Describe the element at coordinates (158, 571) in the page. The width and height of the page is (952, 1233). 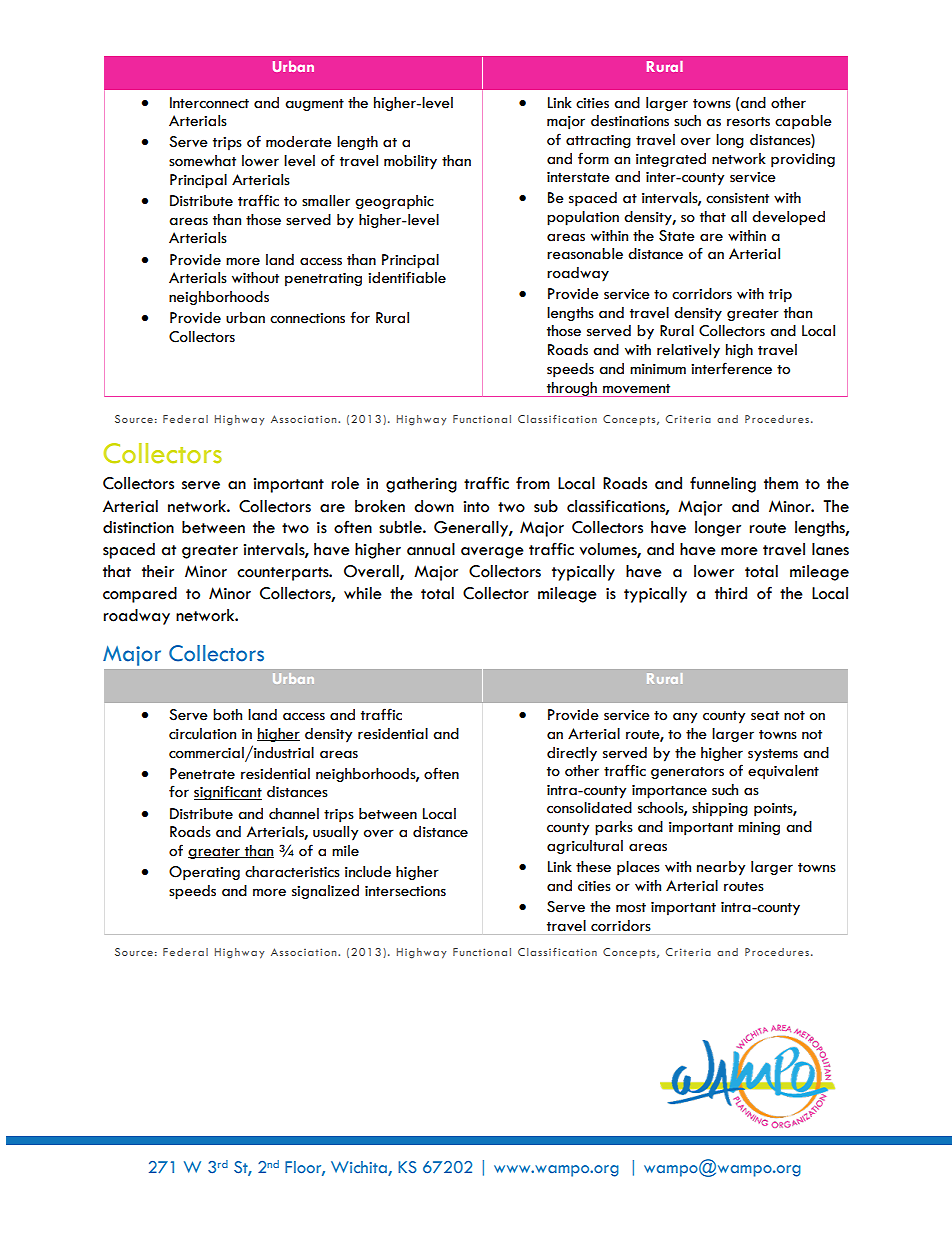
I see `their` at that location.
